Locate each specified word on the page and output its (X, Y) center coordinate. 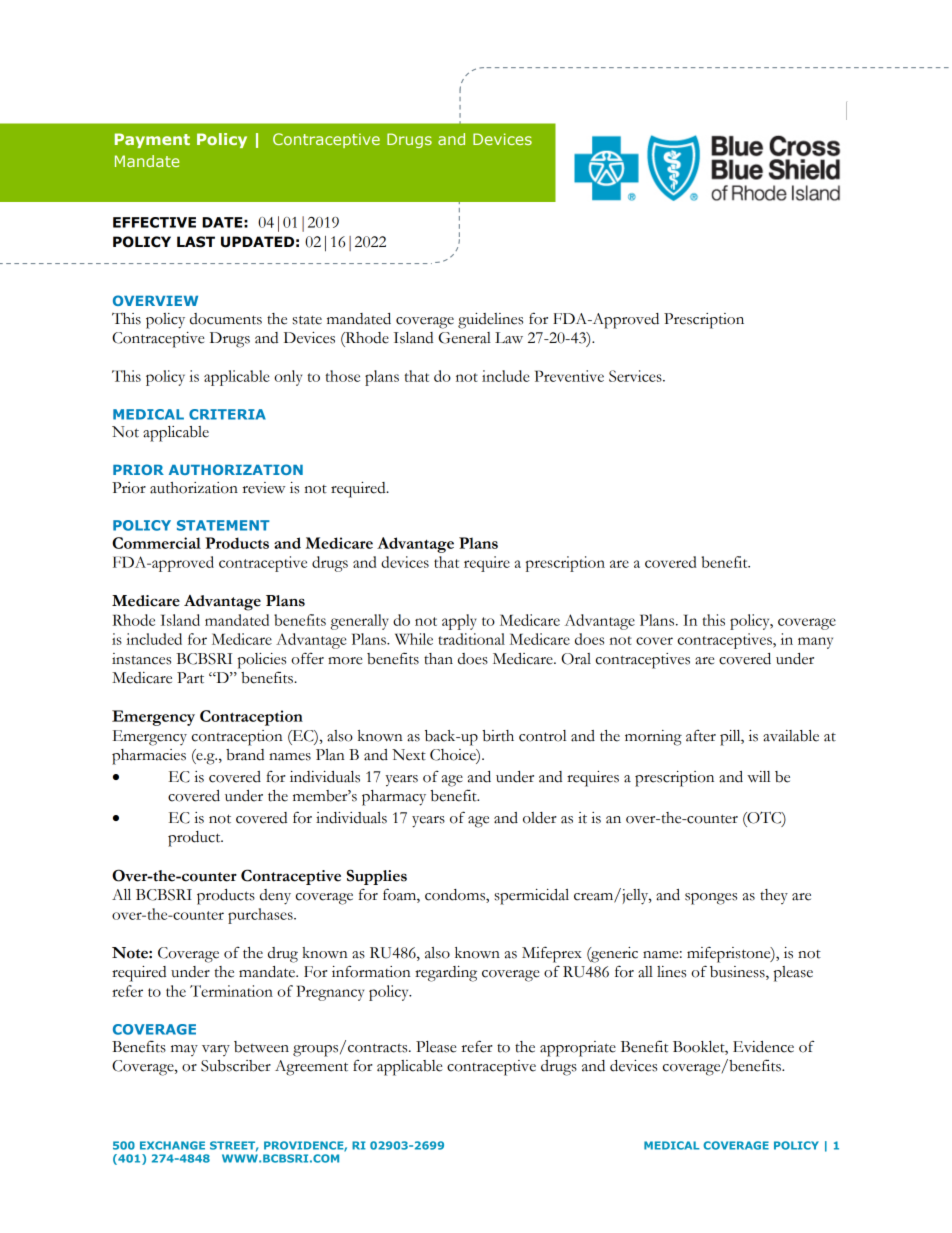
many (815, 643)
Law (509, 338)
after (701, 736)
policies (261, 661)
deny (275, 897)
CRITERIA (227, 414)
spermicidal (532, 897)
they (774, 896)
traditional (471, 639)
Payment (152, 140)
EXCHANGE (172, 1145)
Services (636, 376)
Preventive (569, 376)
